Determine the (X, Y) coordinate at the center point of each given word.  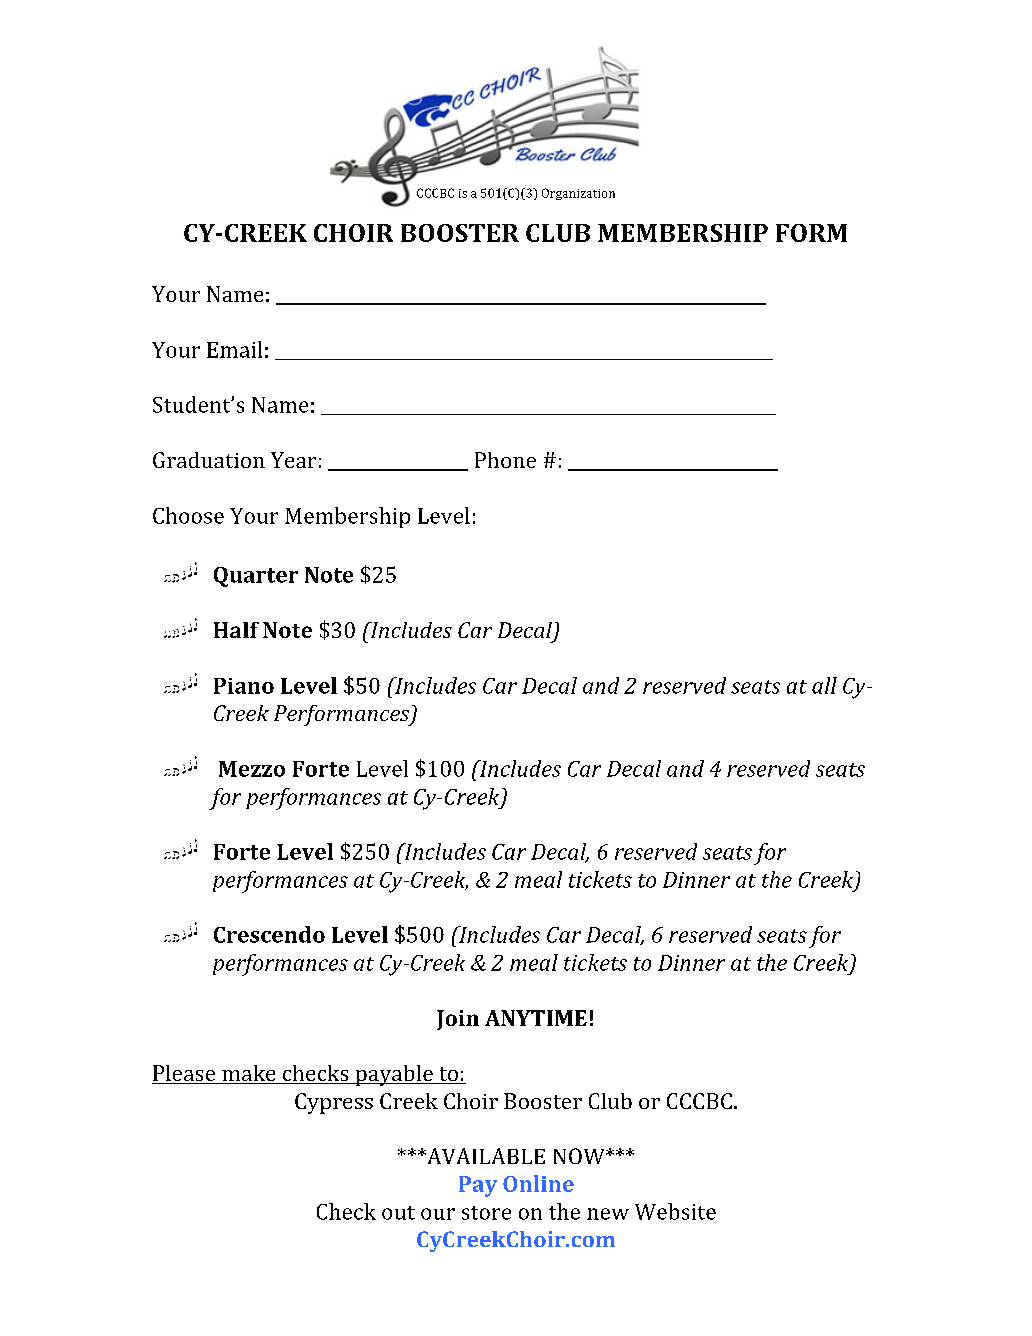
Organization (578, 194)
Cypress (334, 1103)
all (824, 685)
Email (234, 349)
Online (538, 1183)
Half (236, 630)
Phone (505, 460)
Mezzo (252, 769)
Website (675, 1211)
